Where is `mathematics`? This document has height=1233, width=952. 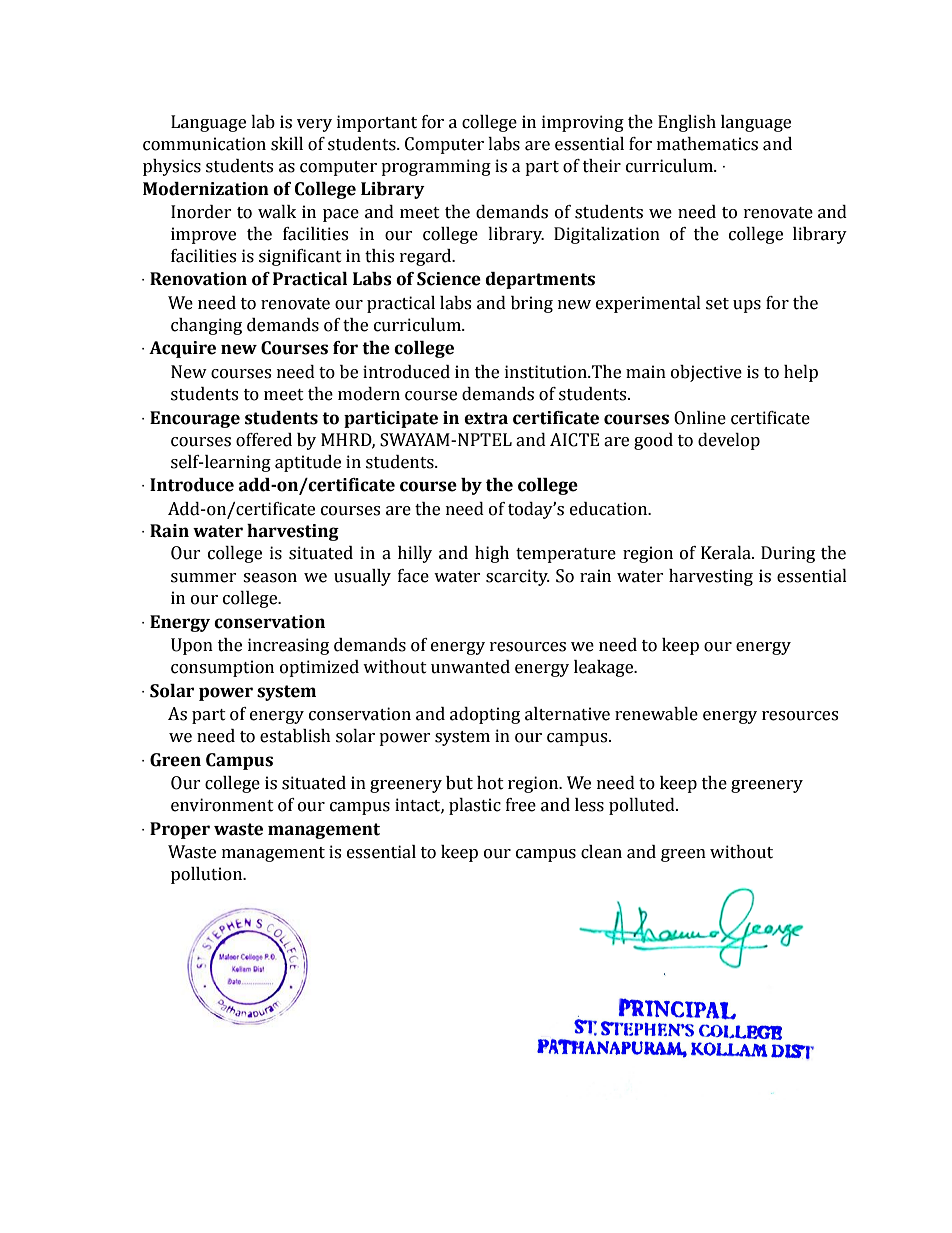 mathematics is located at coordinates (707, 144).
